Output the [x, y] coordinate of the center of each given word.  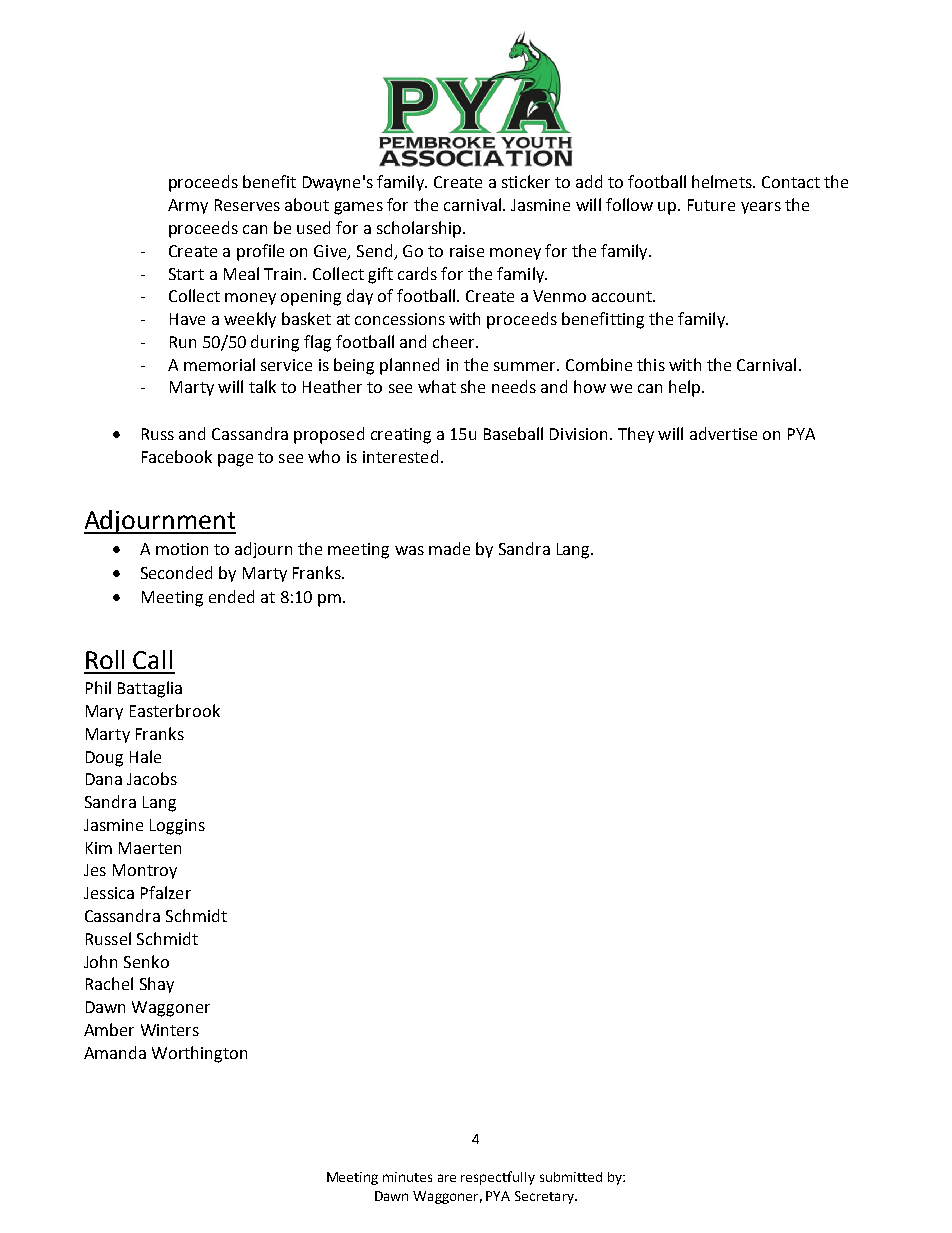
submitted [571, 1177]
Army [188, 206]
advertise [723, 433]
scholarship [419, 229]
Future [711, 205]
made [449, 548]
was [409, 550]
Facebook [177, 456]
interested [400, 456]
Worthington [199, 1054]
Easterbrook [175, 710]
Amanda [115, 1052]
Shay [157, 985]
